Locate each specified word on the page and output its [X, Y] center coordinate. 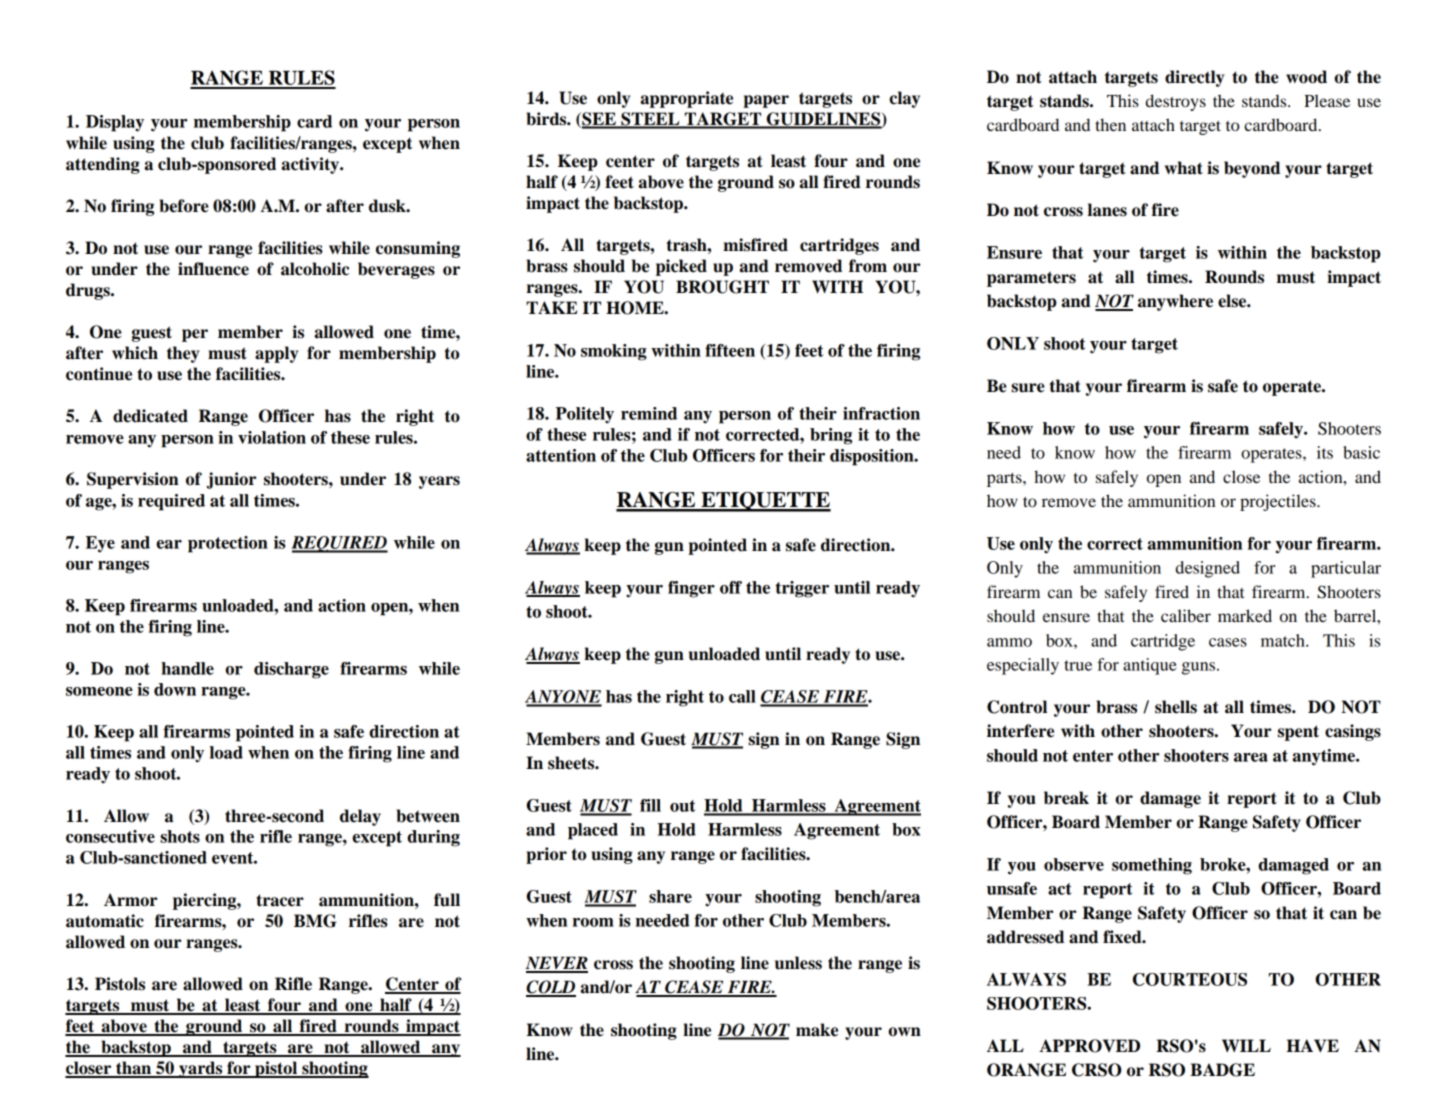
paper [766, 101]
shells [1176, 707]
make [817, 1030]
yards [201, 1069]
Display [115, 123]
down [175, 689]
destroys [1176, 102]
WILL [1246, 1045]
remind [649, 413]
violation [272, 437]
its [1325, 452]
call [742, 696]
